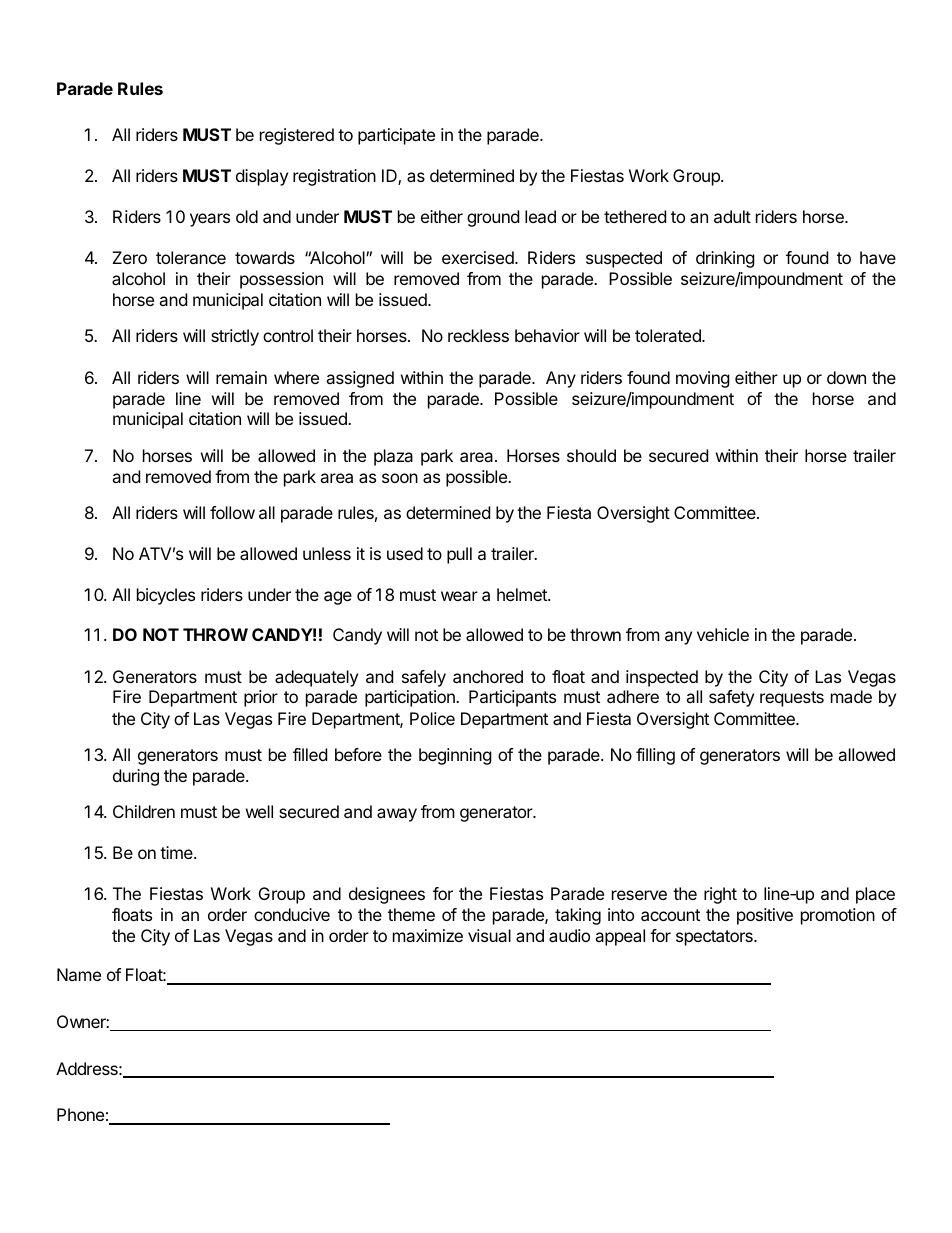  Describe the element at coordinates (765, 916) in the screenshot. I see `positive` at that location.
